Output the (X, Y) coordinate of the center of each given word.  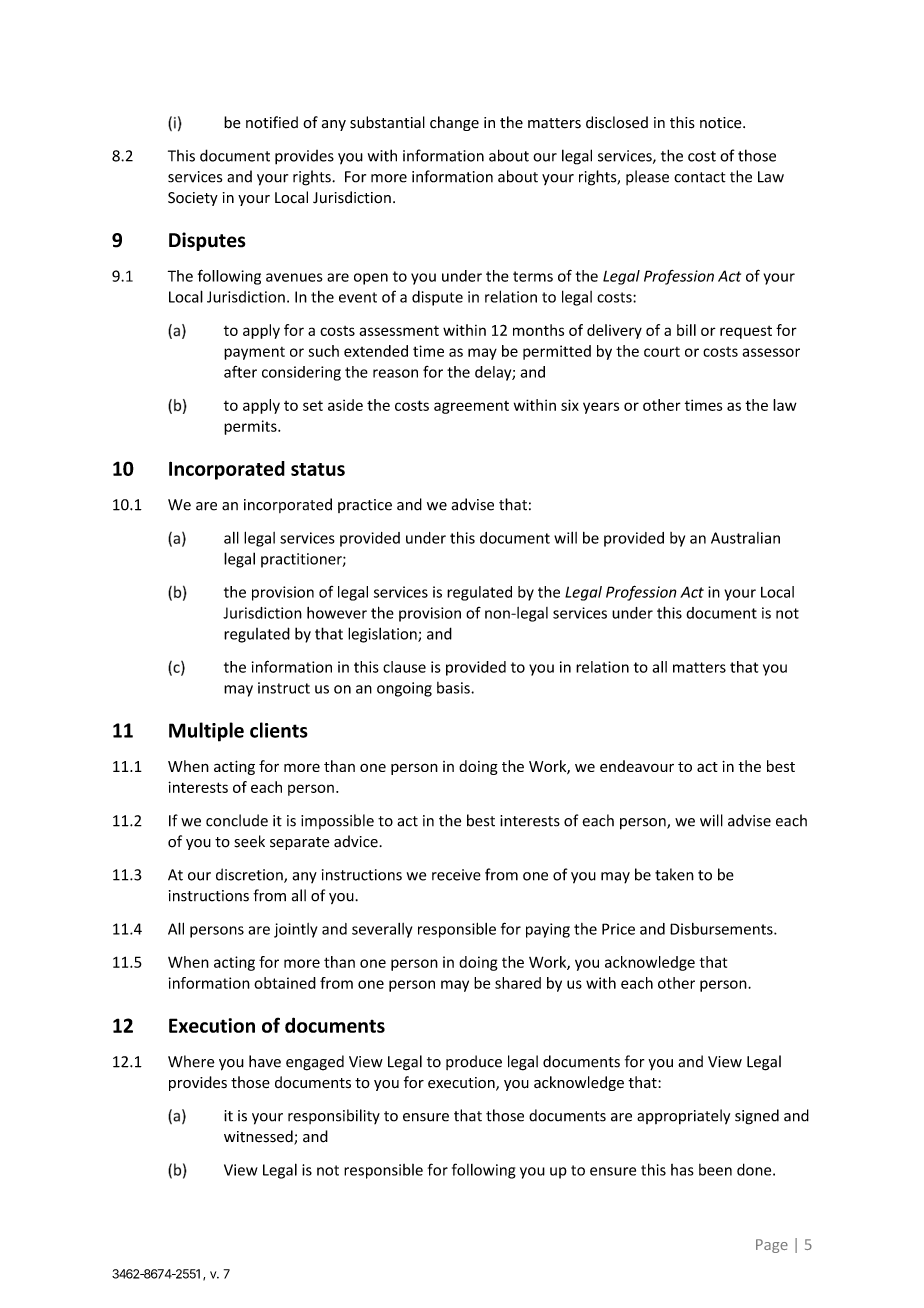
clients (279, 730)
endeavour (637, 766)
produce (474, 1062)
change (454, 123)
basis (454, 688)
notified (272, 122)
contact (700, 177)
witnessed (259, 1137)
